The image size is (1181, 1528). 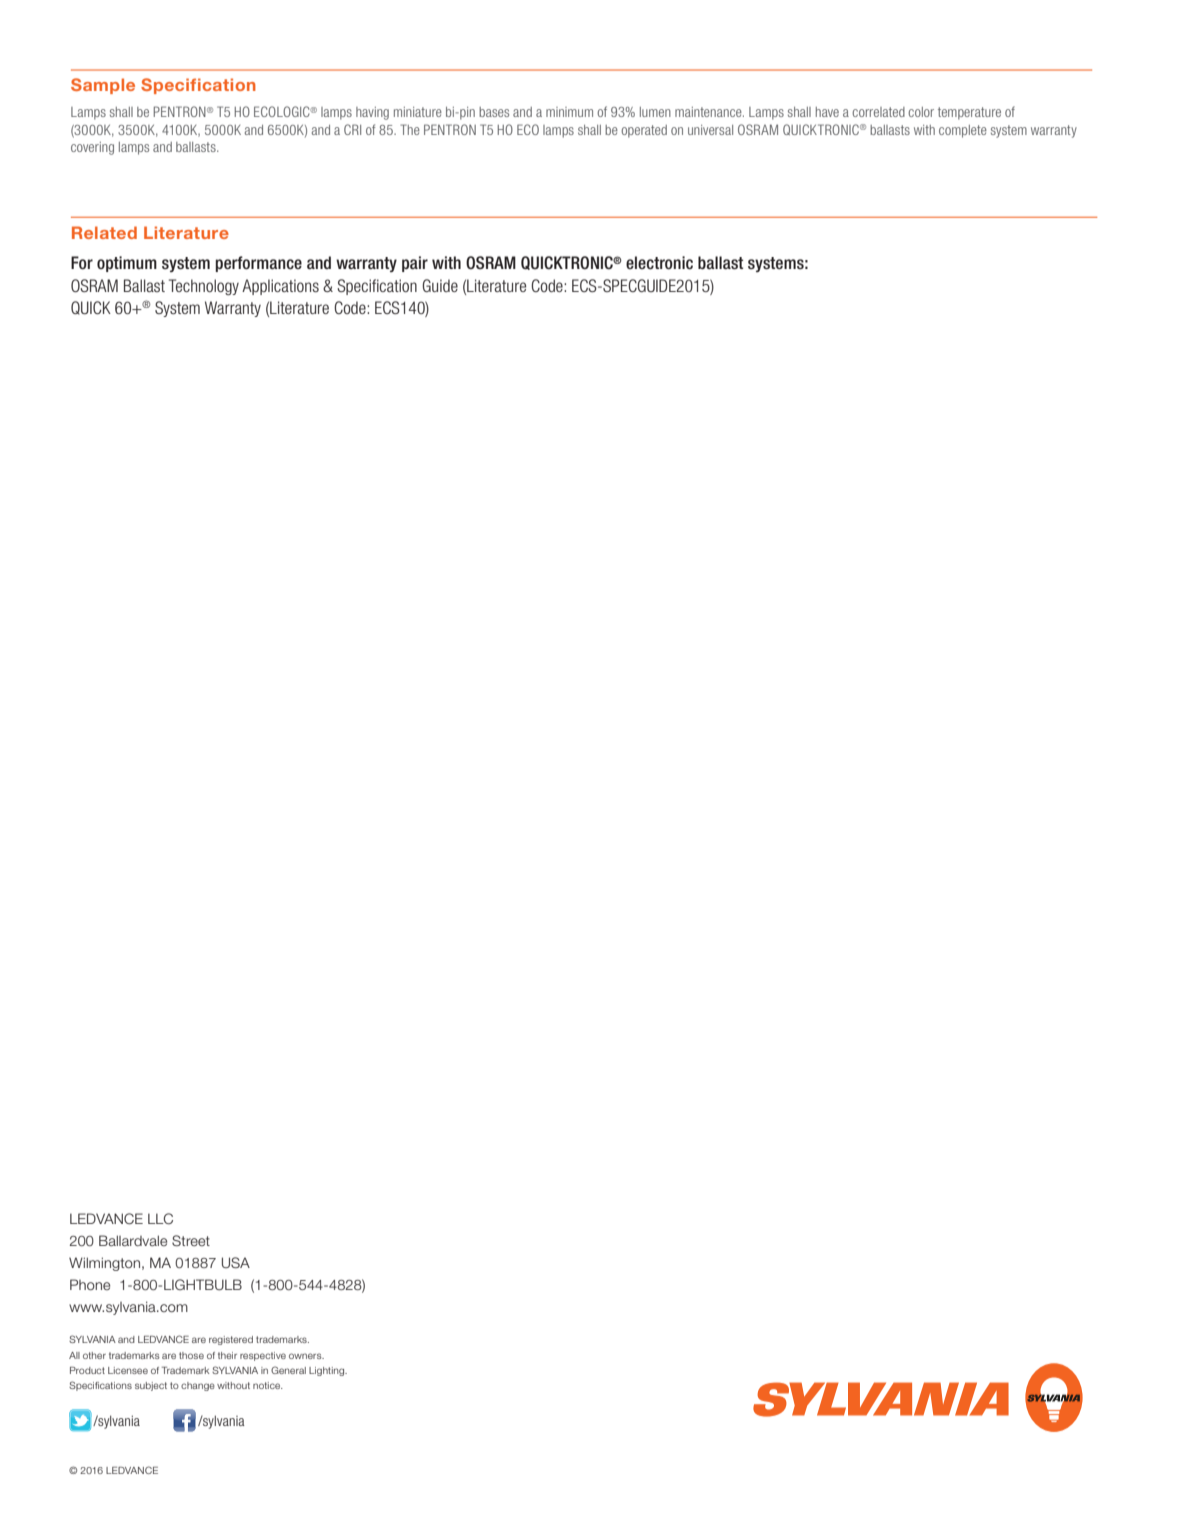 What do you see at coordinates (659, 263) in the document?
I see `electronic` at bounding box center [659, 263].
